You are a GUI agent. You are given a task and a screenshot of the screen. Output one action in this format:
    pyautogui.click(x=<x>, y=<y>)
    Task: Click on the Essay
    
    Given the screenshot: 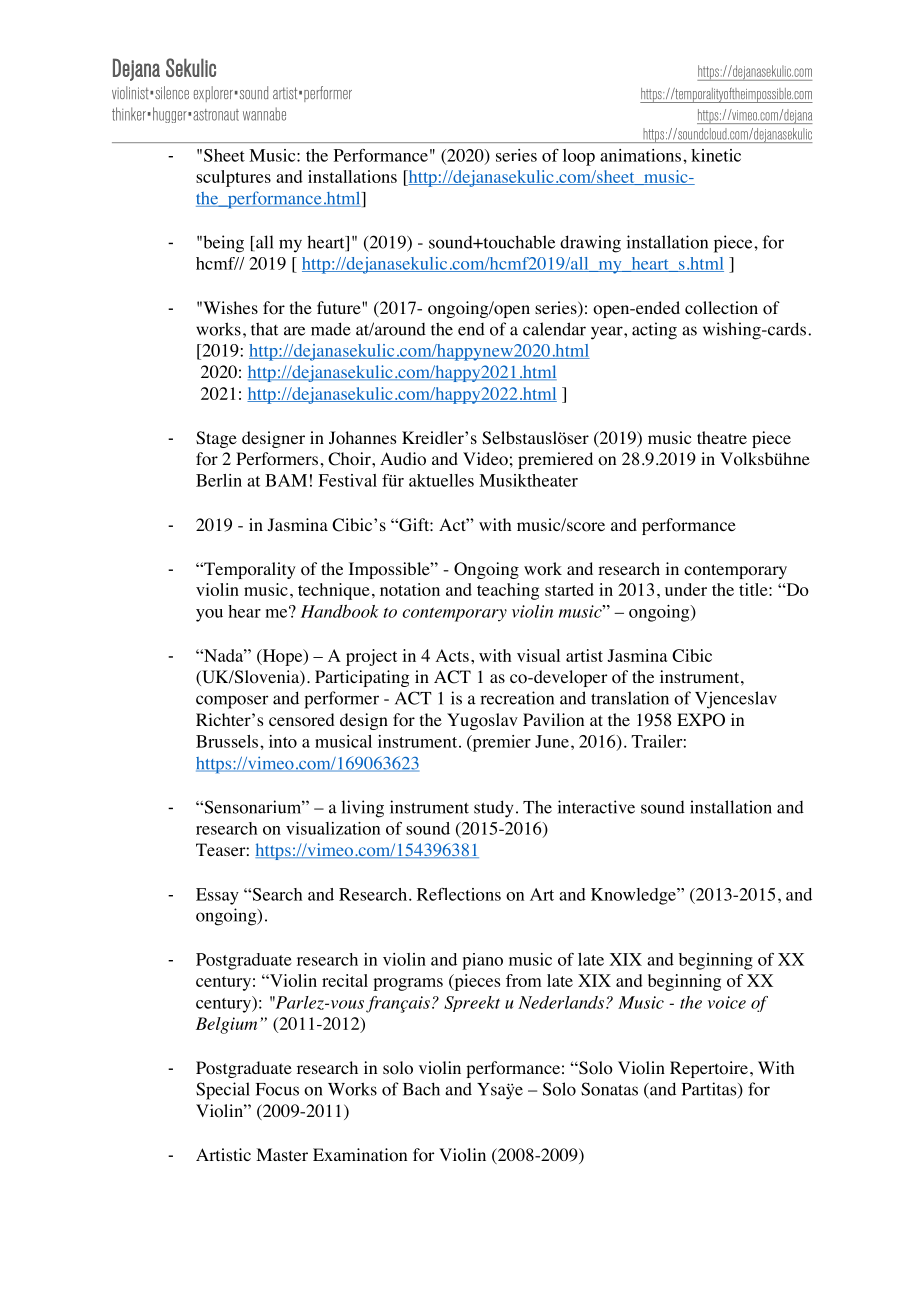 What is the action you would take?
    pyautogui.click(x=217, y=896)
